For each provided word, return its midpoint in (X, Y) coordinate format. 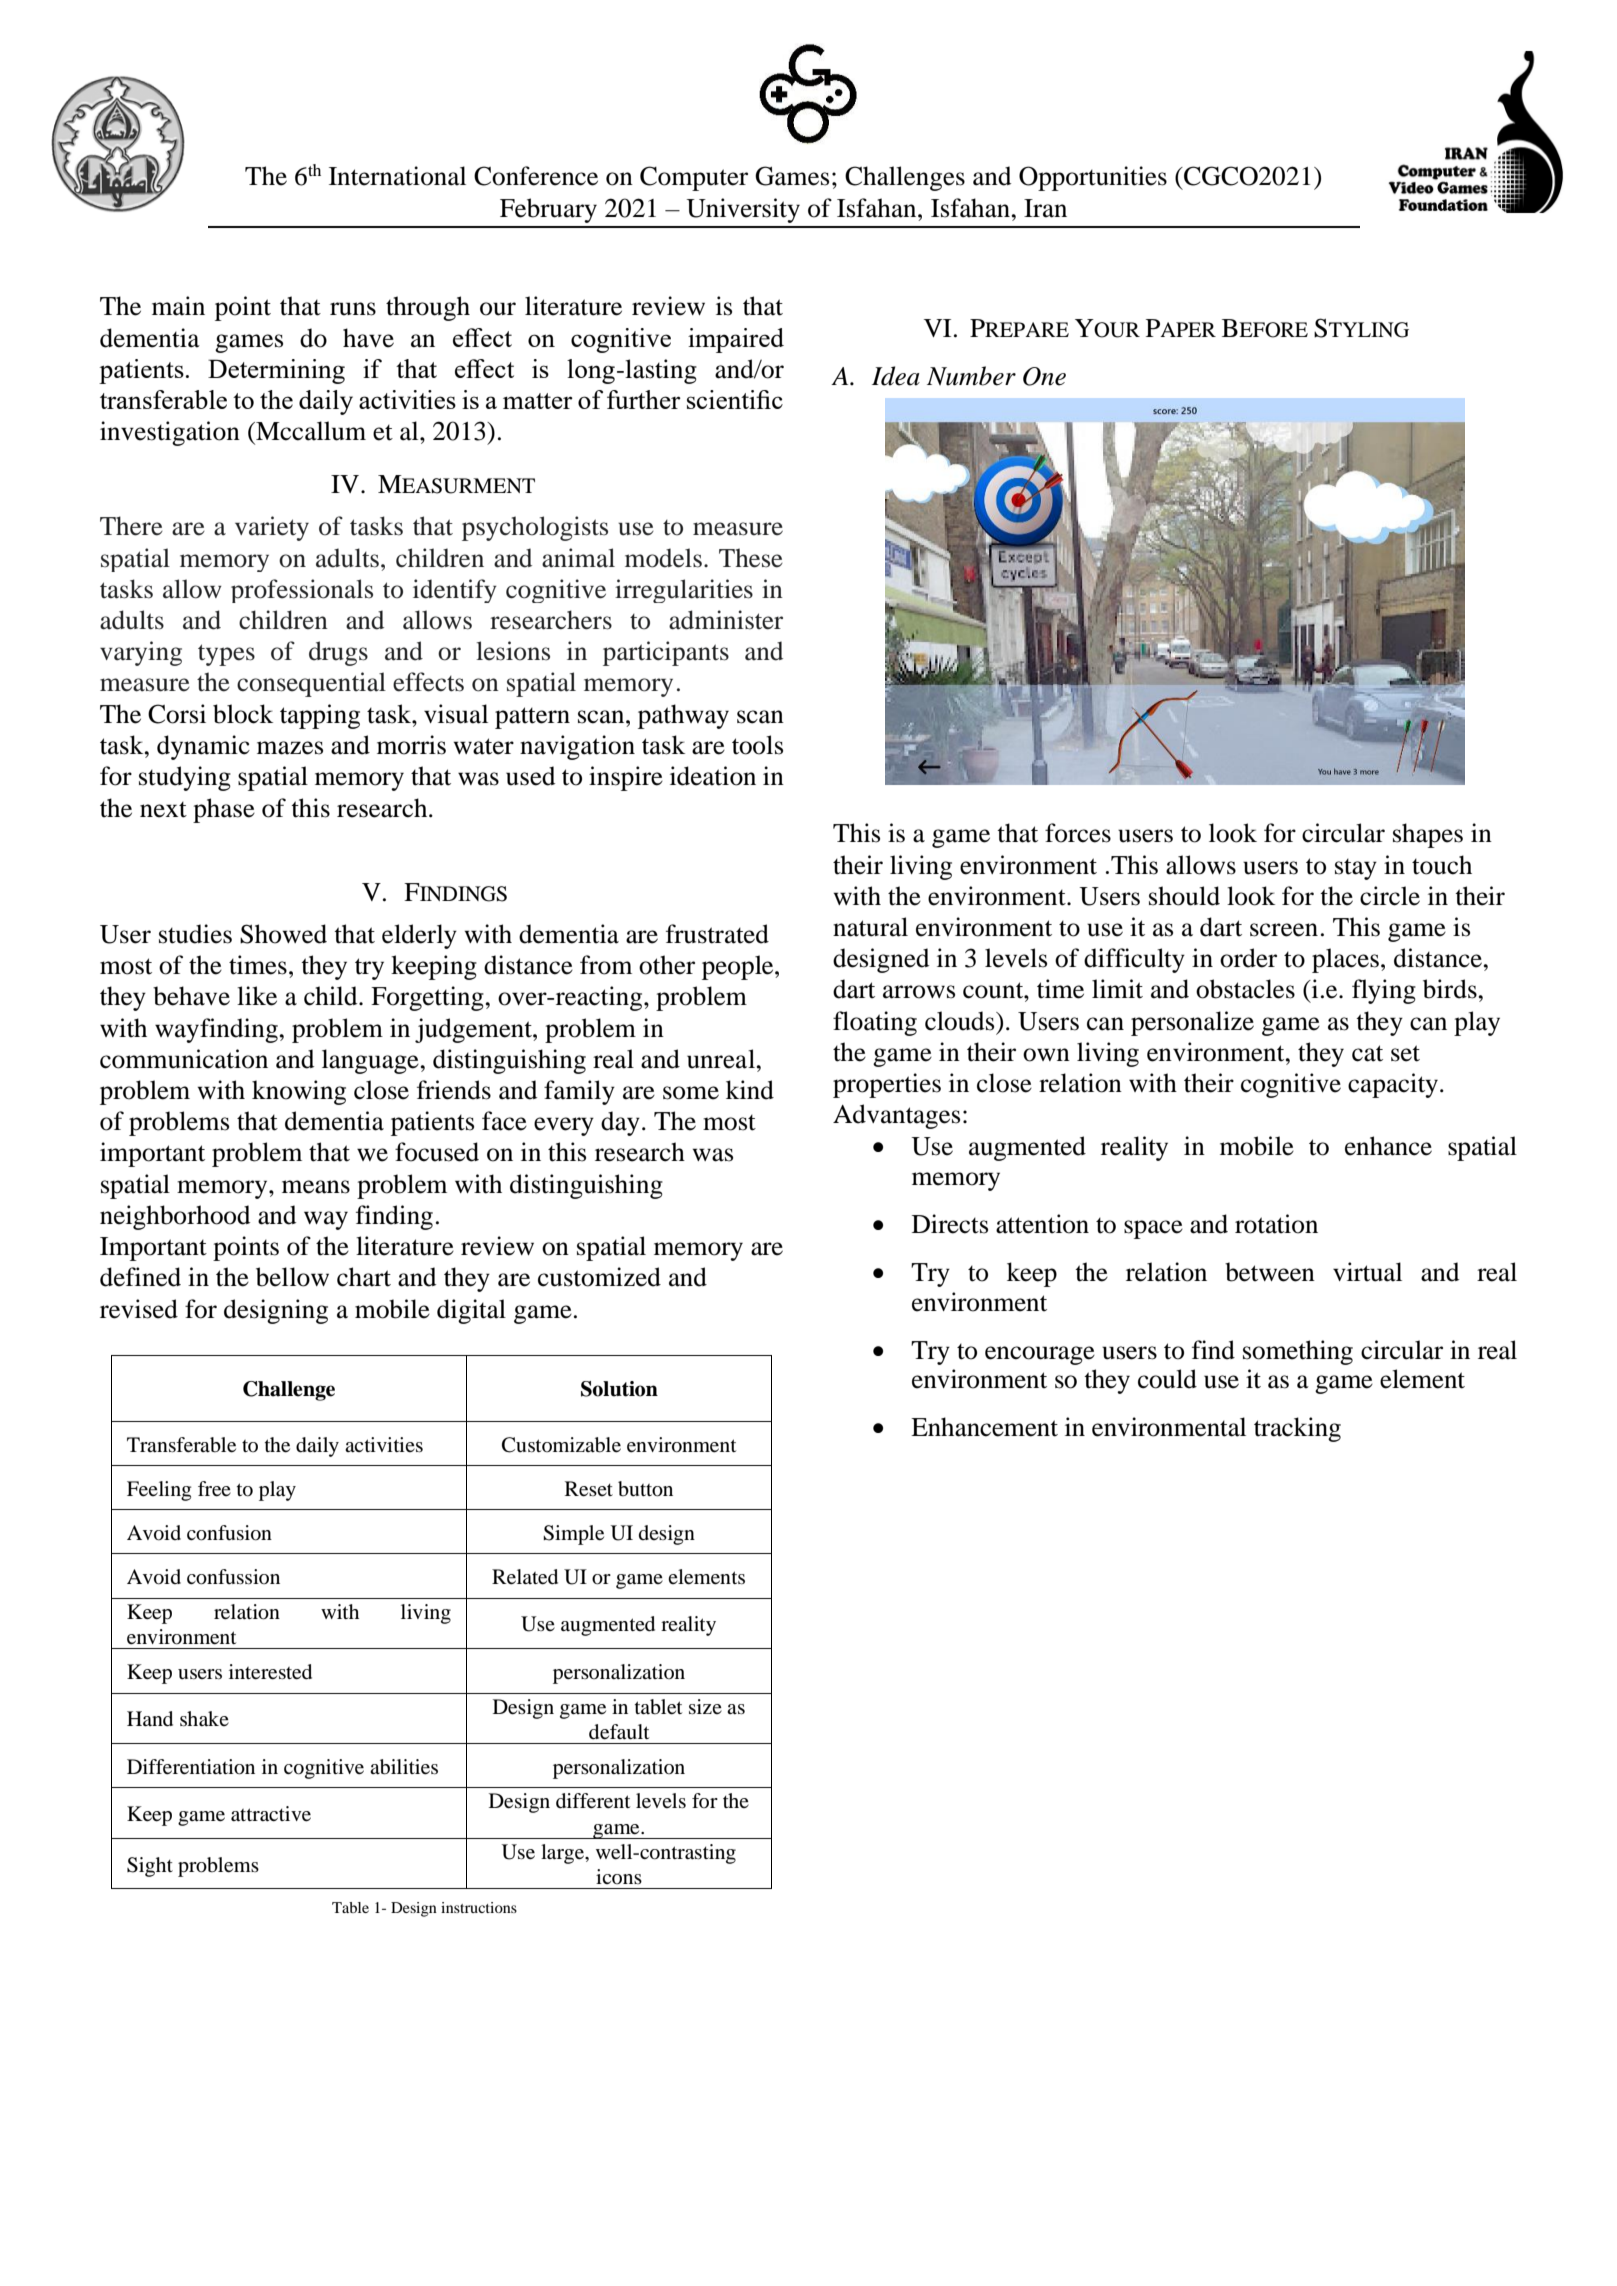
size (705, 1706)
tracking (1297, 1429)
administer (726, 620)
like (257, 996)
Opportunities (1093, 178)
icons (619, 1876)
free (214, 1489)
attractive (271, 1814)
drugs (338, 653)
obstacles (1245, 989)
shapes (1428, 835)
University (743, 210)
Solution (619, 1389)
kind (750, 1090)
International (397, 176)
